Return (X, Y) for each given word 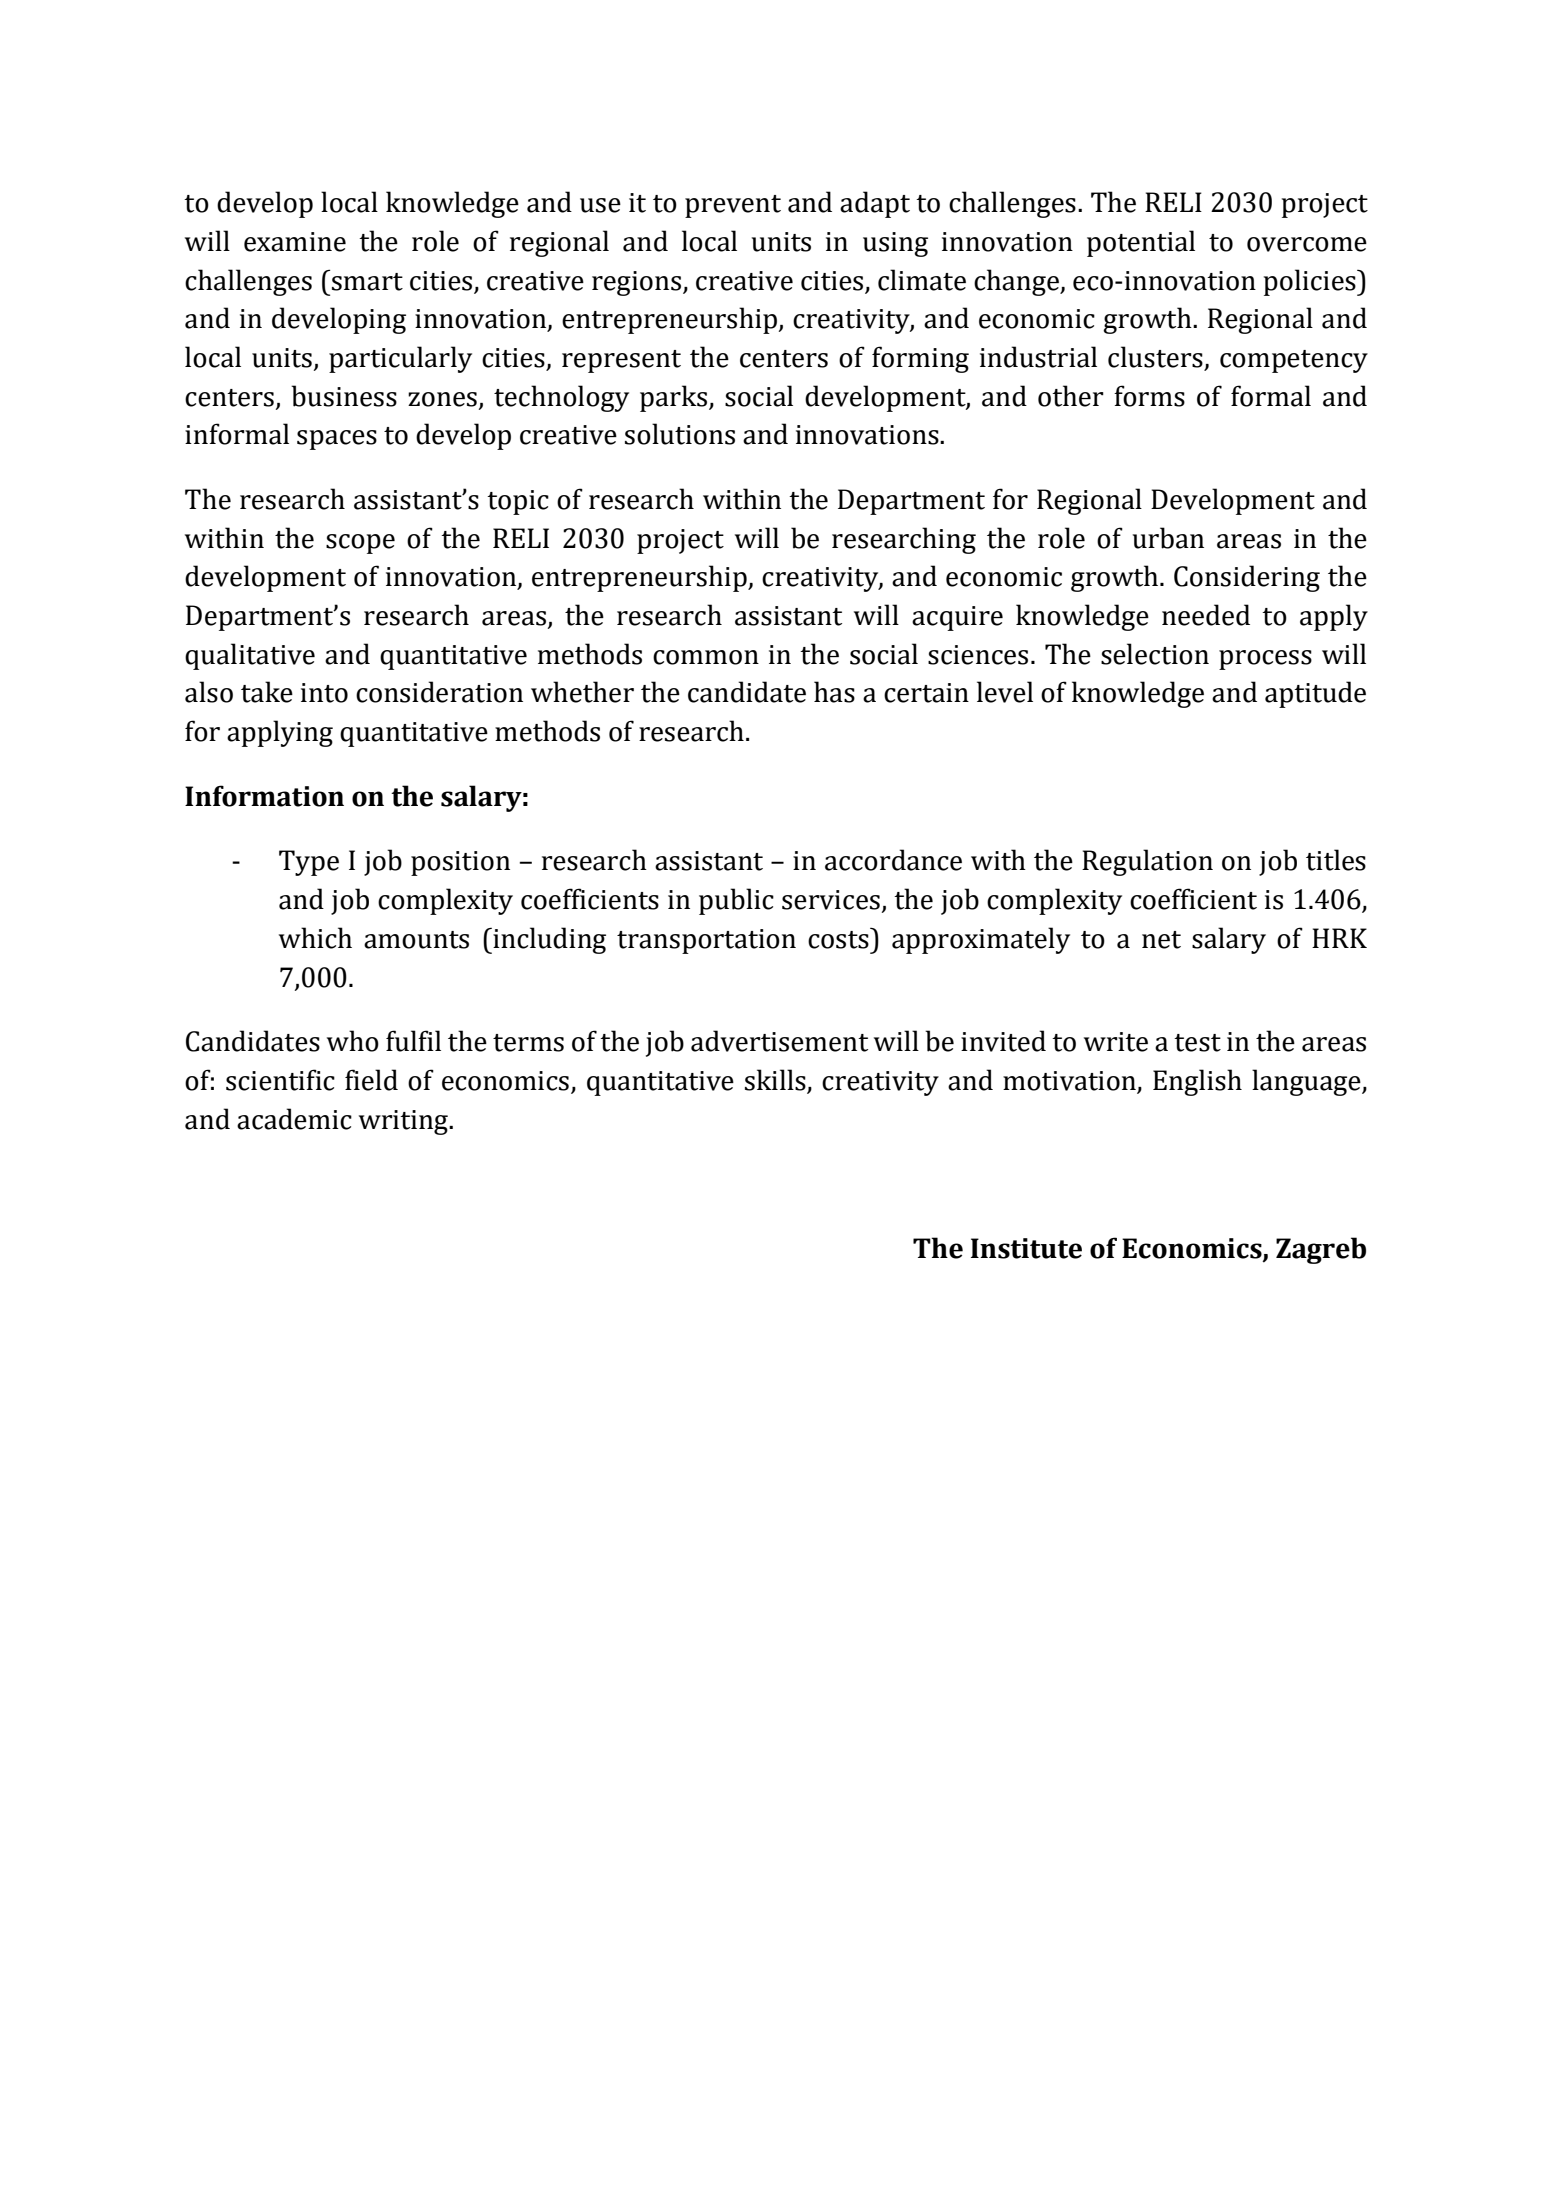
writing (404, 1122)
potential (1141, 243)
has (834, 692)
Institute (1026, 1248)
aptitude (1315, 694)
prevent (733, 206)
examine (295, 242)
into (324, 693)
